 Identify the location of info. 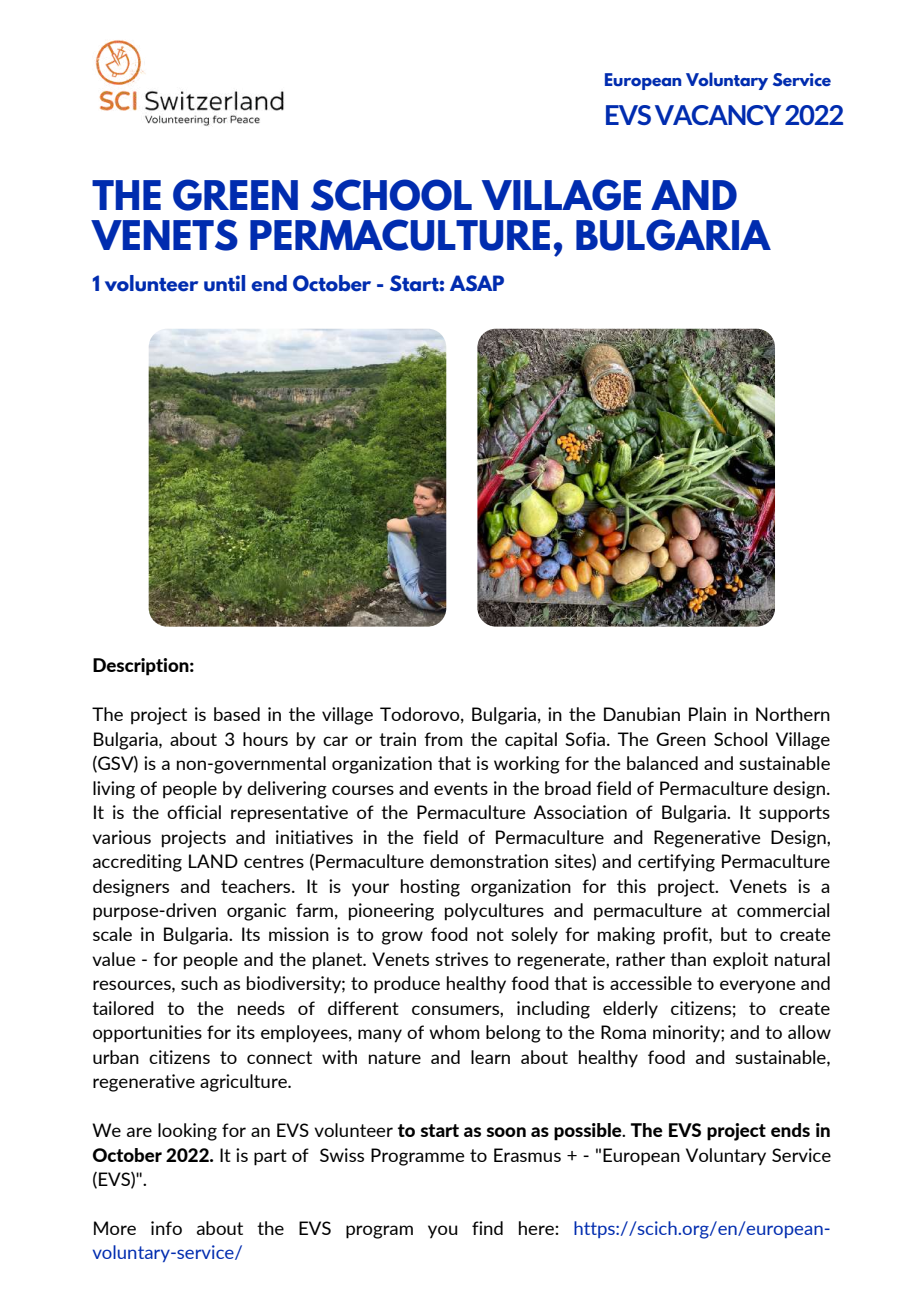
(166, 1228).
